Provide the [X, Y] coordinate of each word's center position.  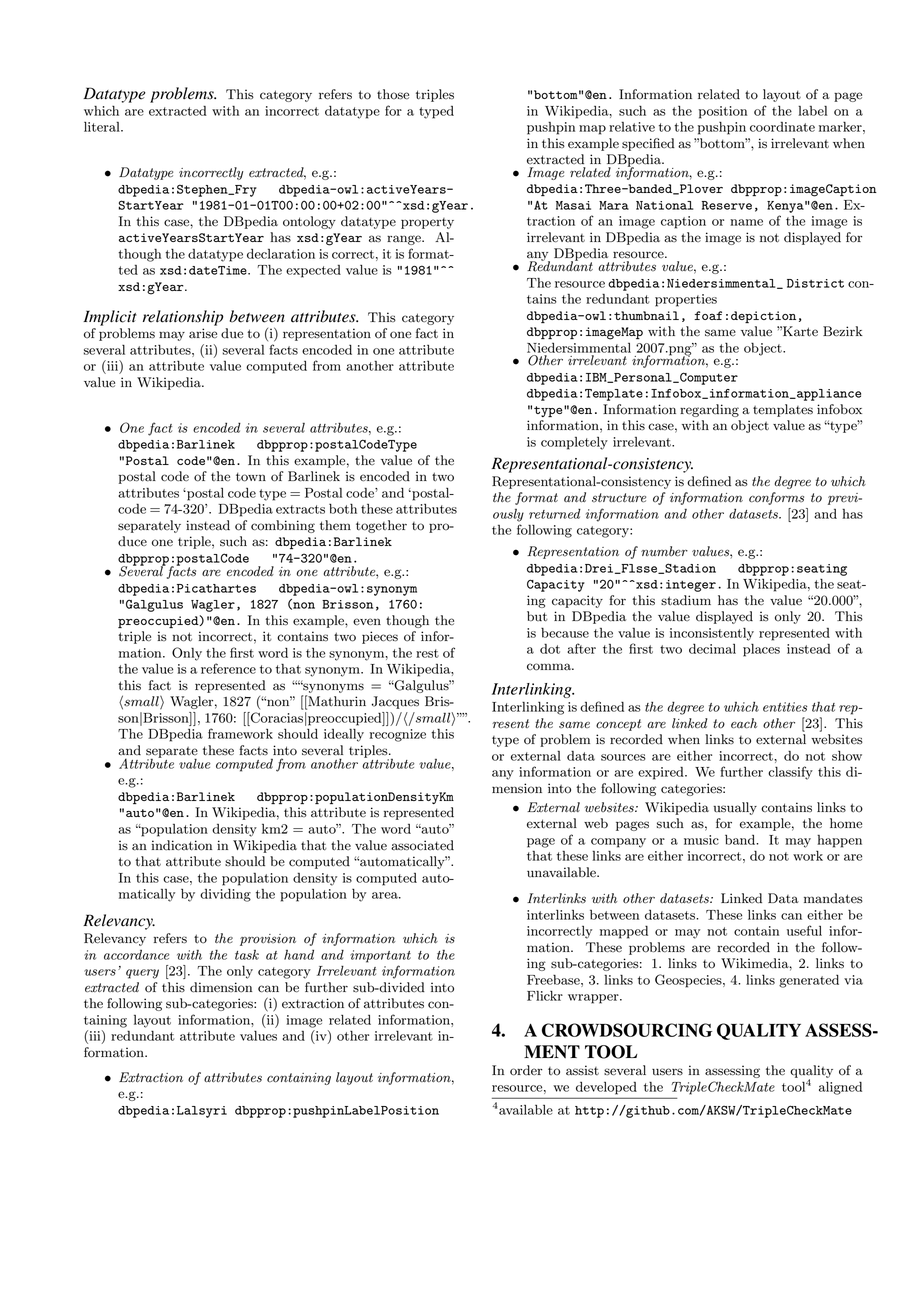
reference [228, 668]
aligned [840, 1088]
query [142, 974]
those [393, 94]
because [565, 632]
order [526, 1070]
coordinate [782, 126]
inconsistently [712, 634]
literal [103, 126]
